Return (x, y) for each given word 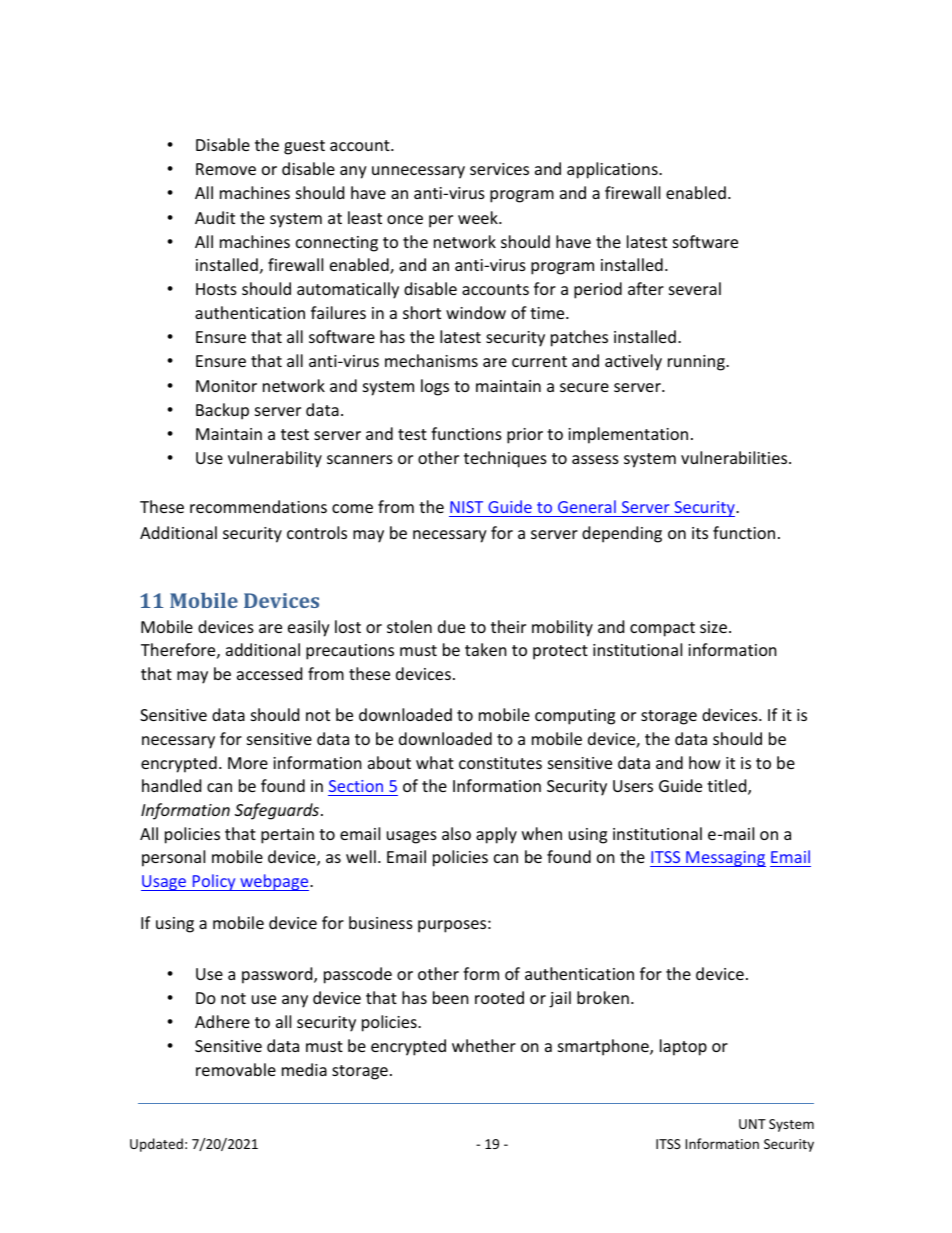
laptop (683, 1047)
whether (484, 1045)
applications (613, 170)
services (499, 169)
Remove (226, 169)
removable (236, 1069)
